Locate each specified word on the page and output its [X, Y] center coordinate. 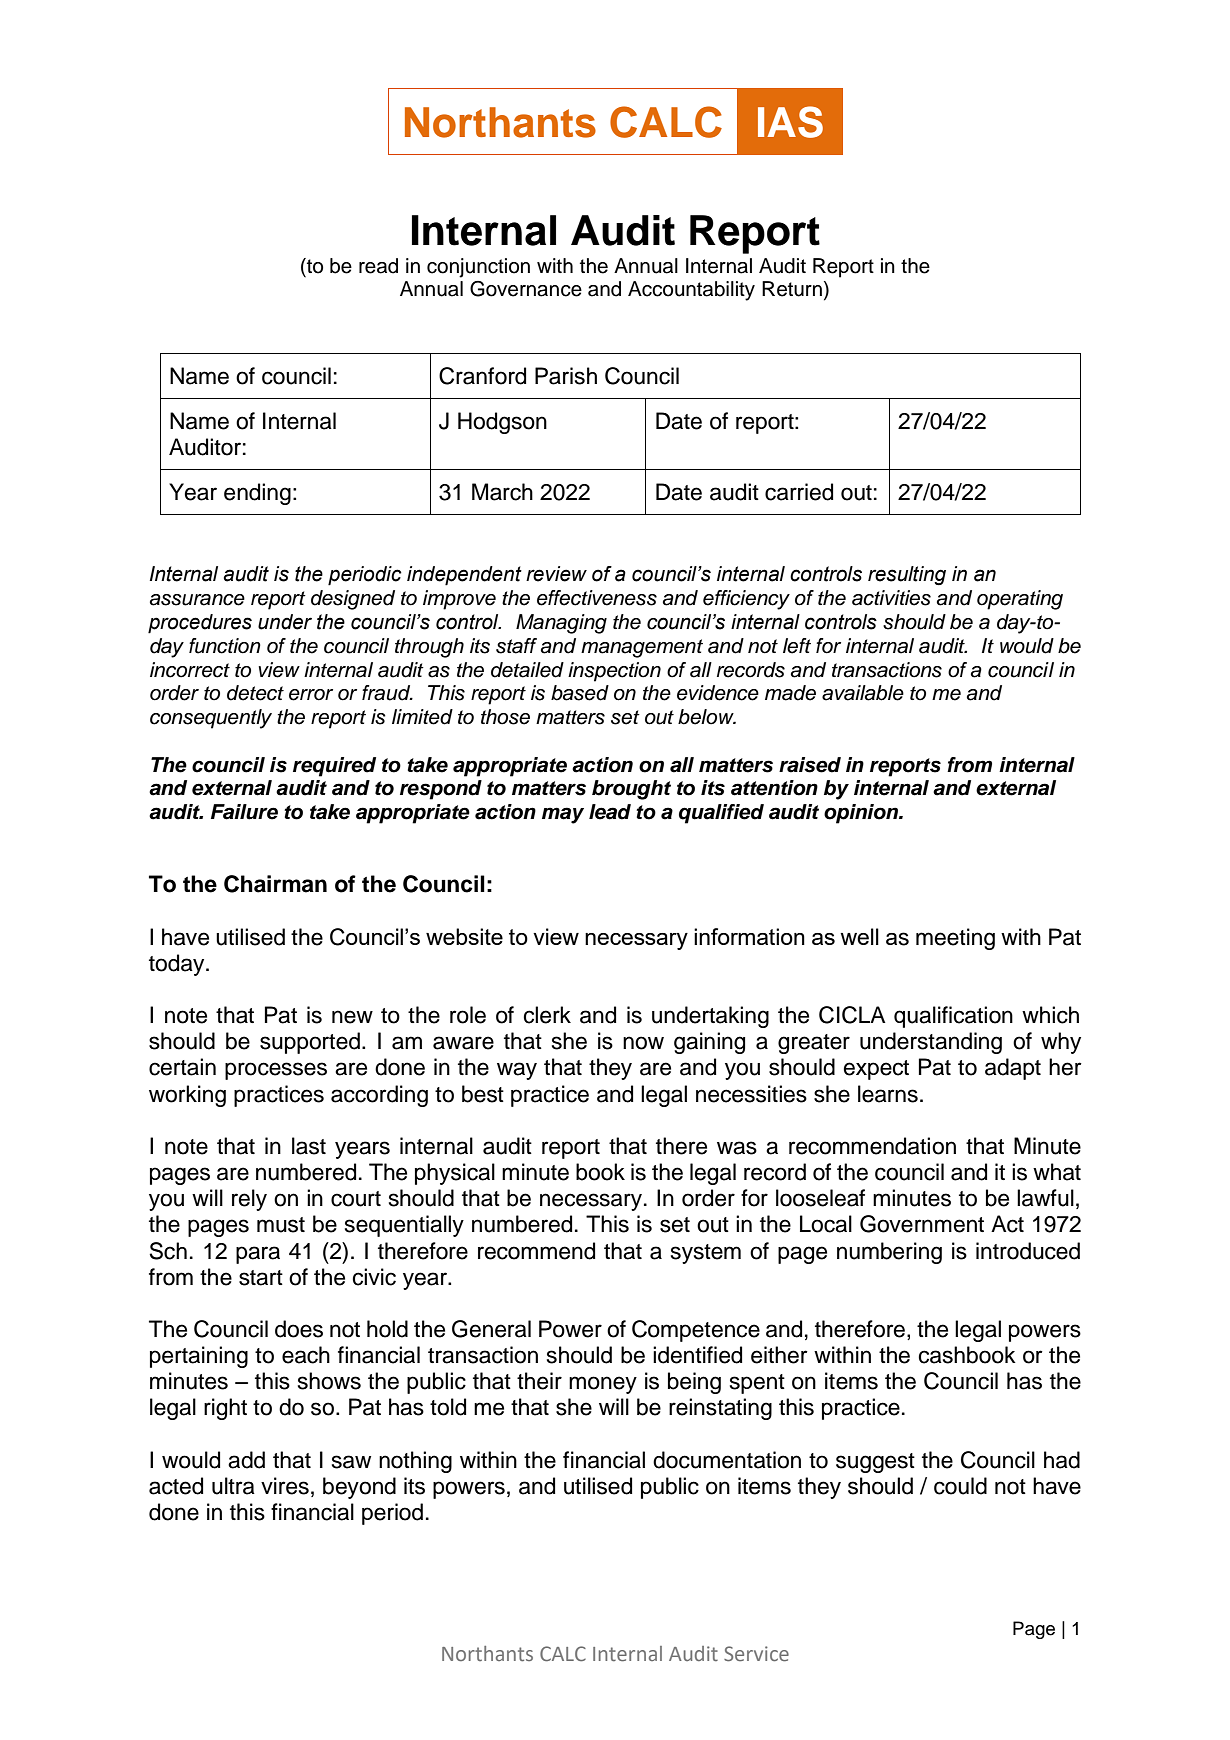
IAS [790, 122]
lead [610, 812]
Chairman [275, 884]
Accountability [691, 291]
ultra [233, 1486]
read [378, 266]
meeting [955, 939]
